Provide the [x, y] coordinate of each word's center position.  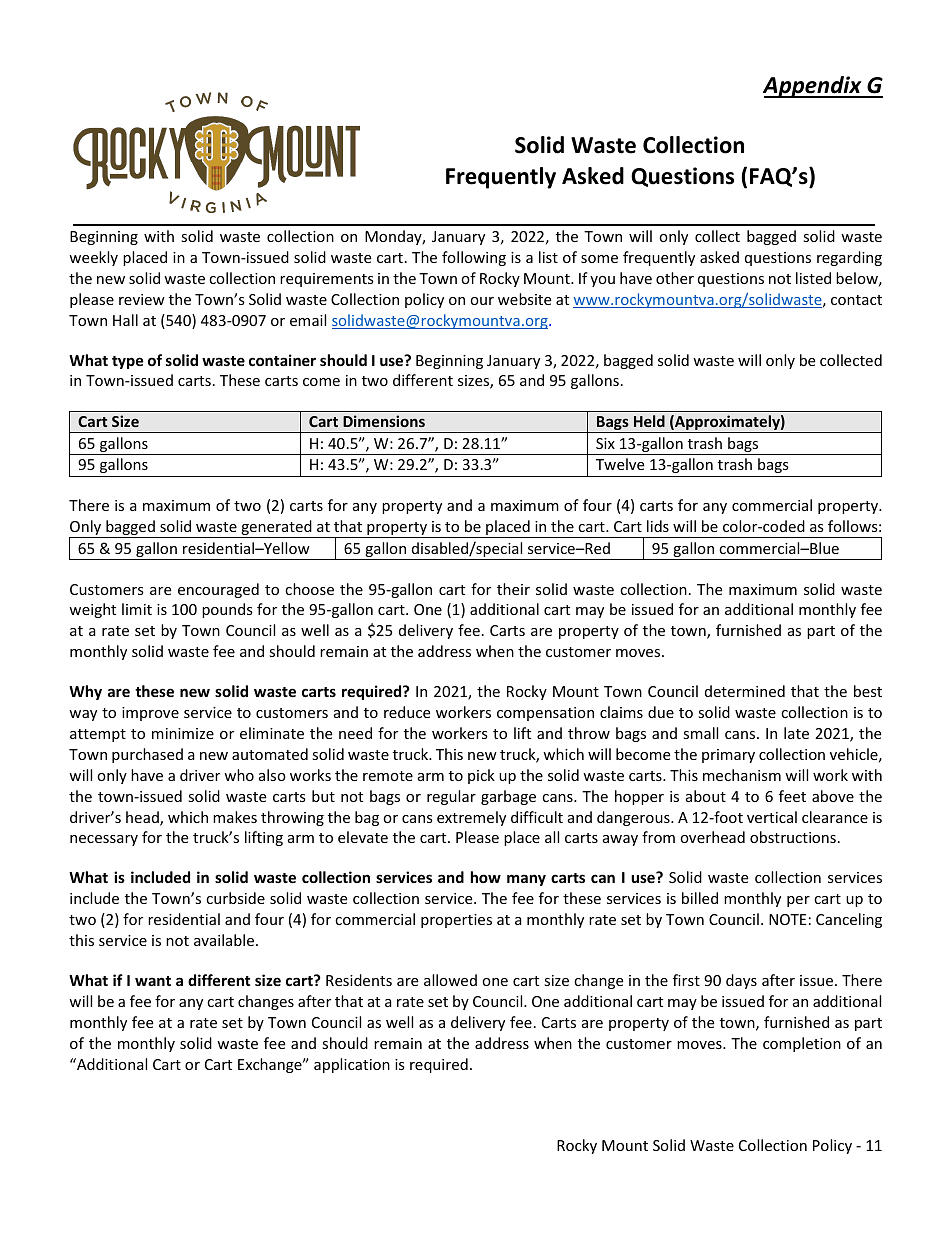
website [524, 299]
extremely [471, 818]
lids [658, 526]
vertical [772, 817]
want [153, 981]
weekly [93, 258]
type [128, 362]
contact [856, 300]
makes [235, 817]
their [513, 589]
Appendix [813, 87]
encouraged [218, 590]
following [474, 258]
